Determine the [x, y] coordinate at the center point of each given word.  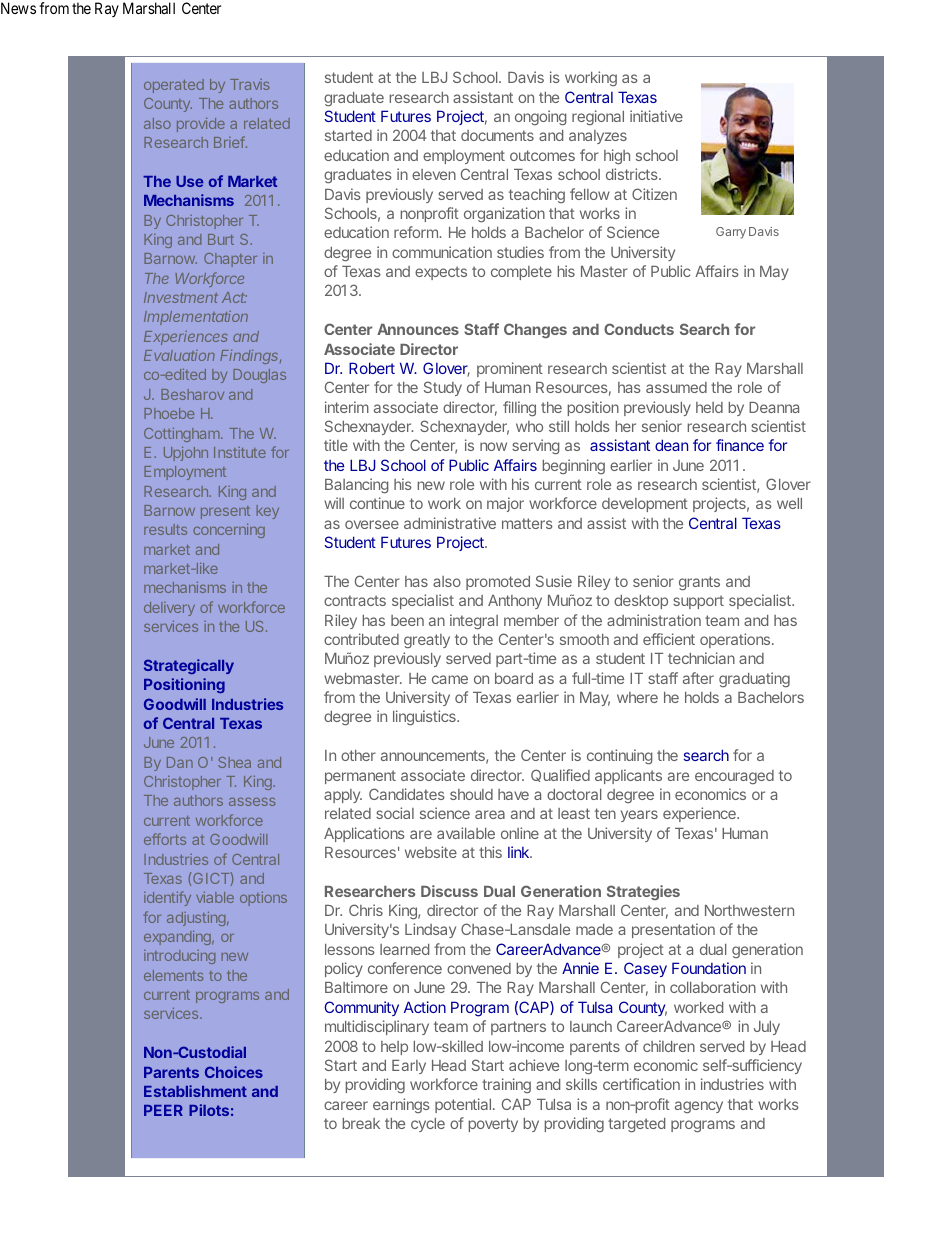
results [165, 529]
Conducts [639, 329]
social [395, 813]
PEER [163, 1110]
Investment [181, 297]
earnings [401, 1105]
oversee [372, 524]
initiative [656, 116]
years [639, 816]
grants [699, 583]
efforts [165, 839]
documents [497, 135]
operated [174, 86]
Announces [418, 329]
